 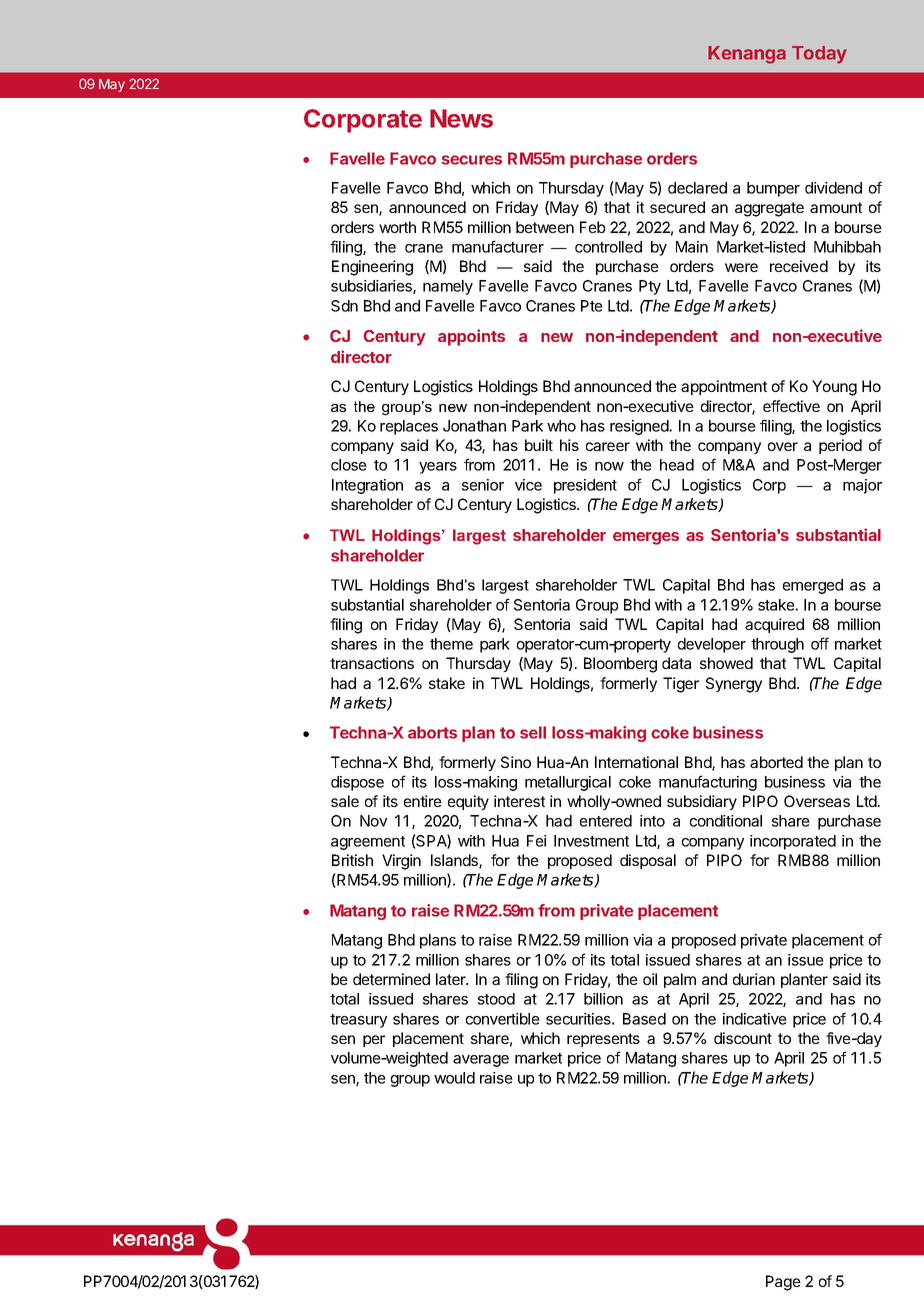 What do you see at coordinates (791, 406) in the screenshot?
I see `effective` at bounding box center [791, 406].
